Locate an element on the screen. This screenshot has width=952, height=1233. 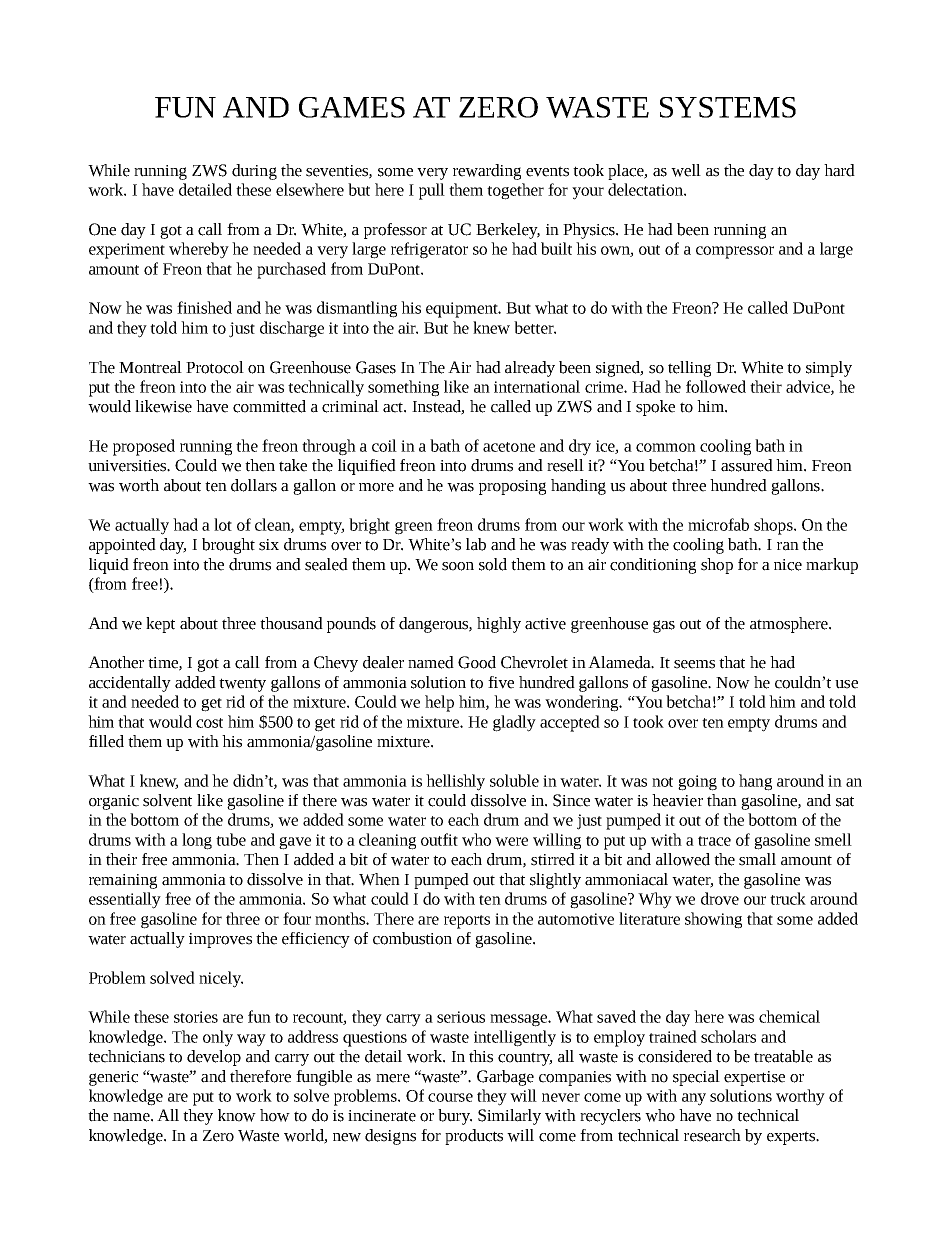
during is located at coordinates (254, 172).
